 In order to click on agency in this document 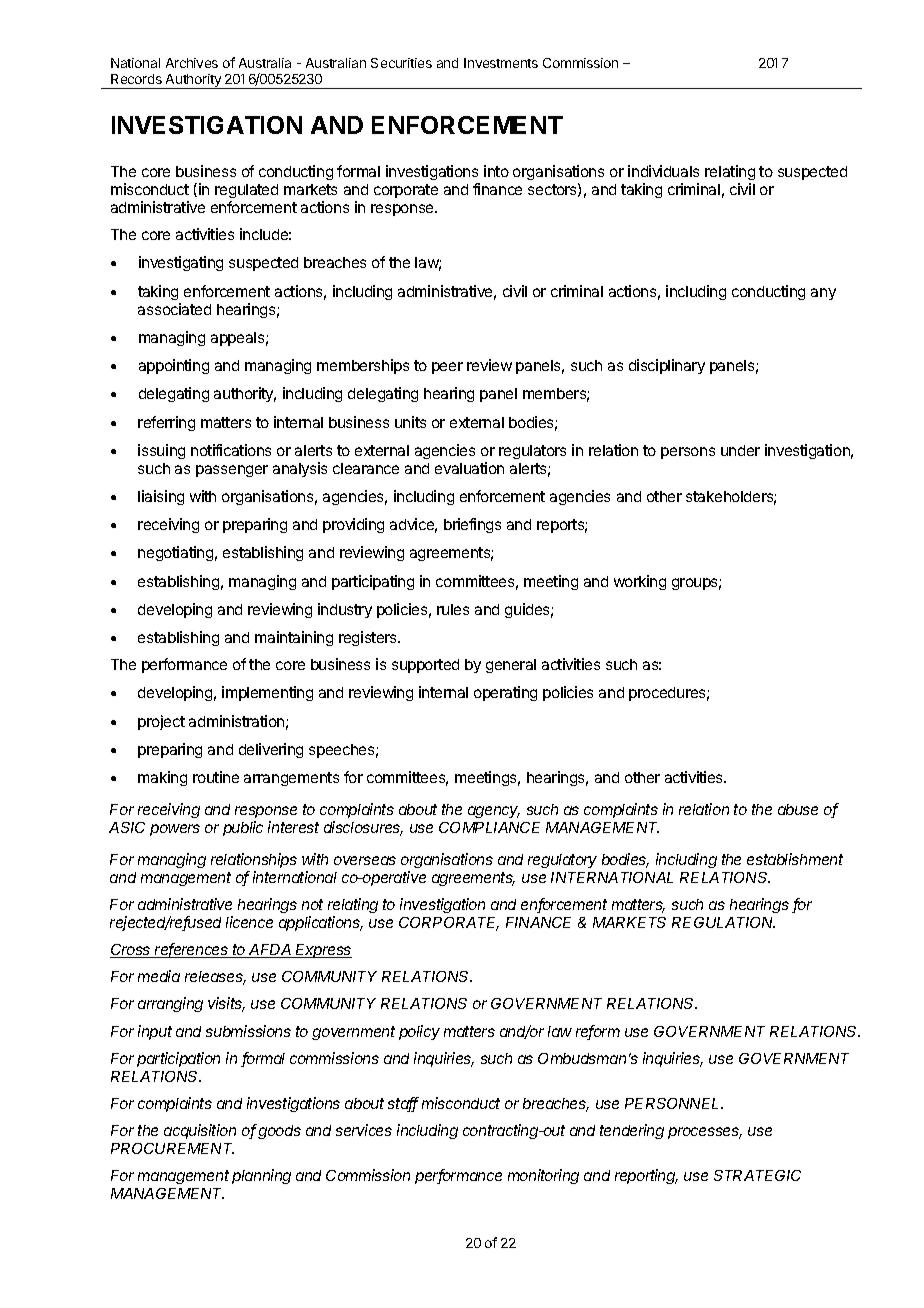, I will do `click(494, 812)`.
